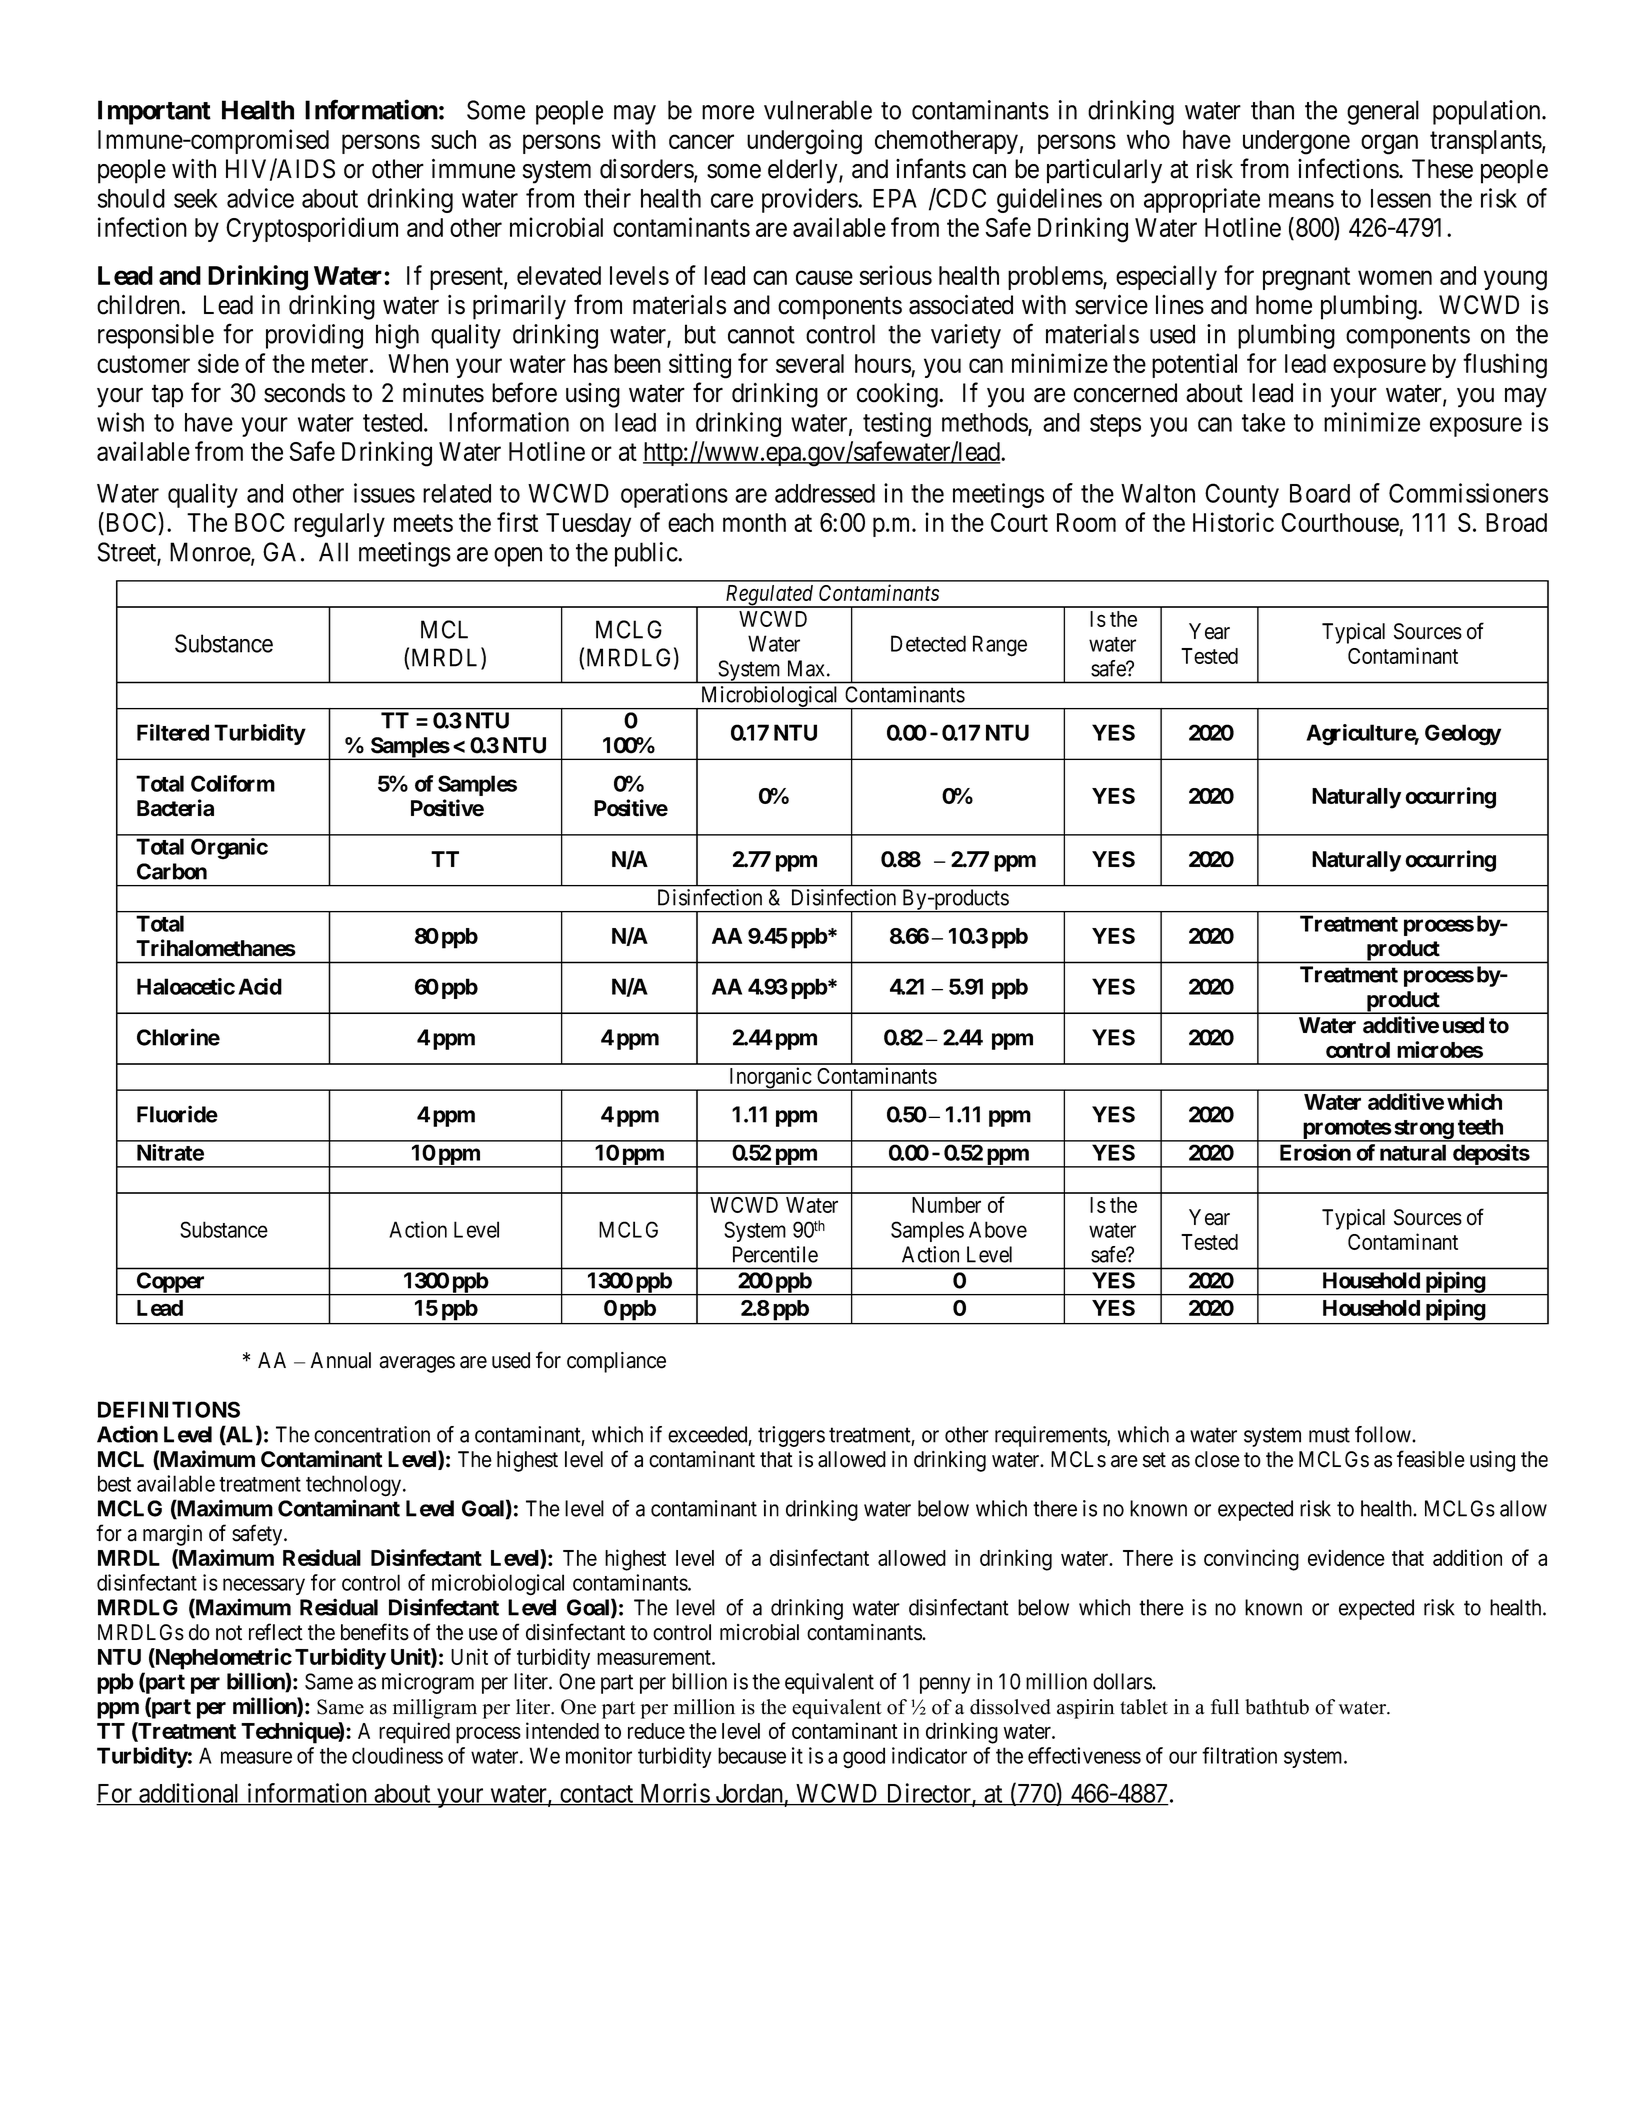 The height and width of the screenshot is (2128, 1644). Describe the element at coordinates (1296, 142) in the screenshot. I see `undergone` at that location.
